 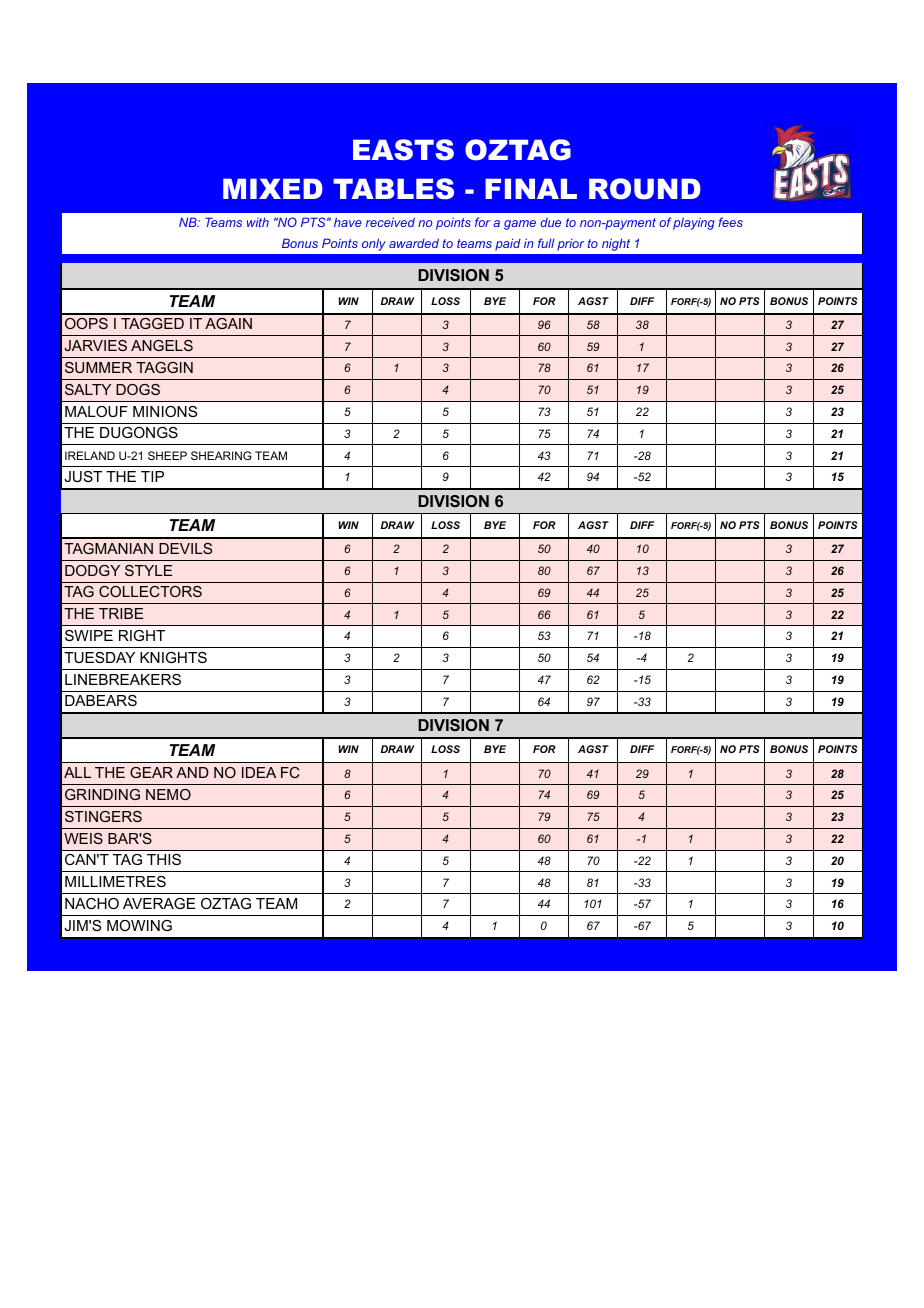 What do you see at coordinates (393, 189) in the screenshot?
I see `TABLES` at bounding box center [393, 189].
